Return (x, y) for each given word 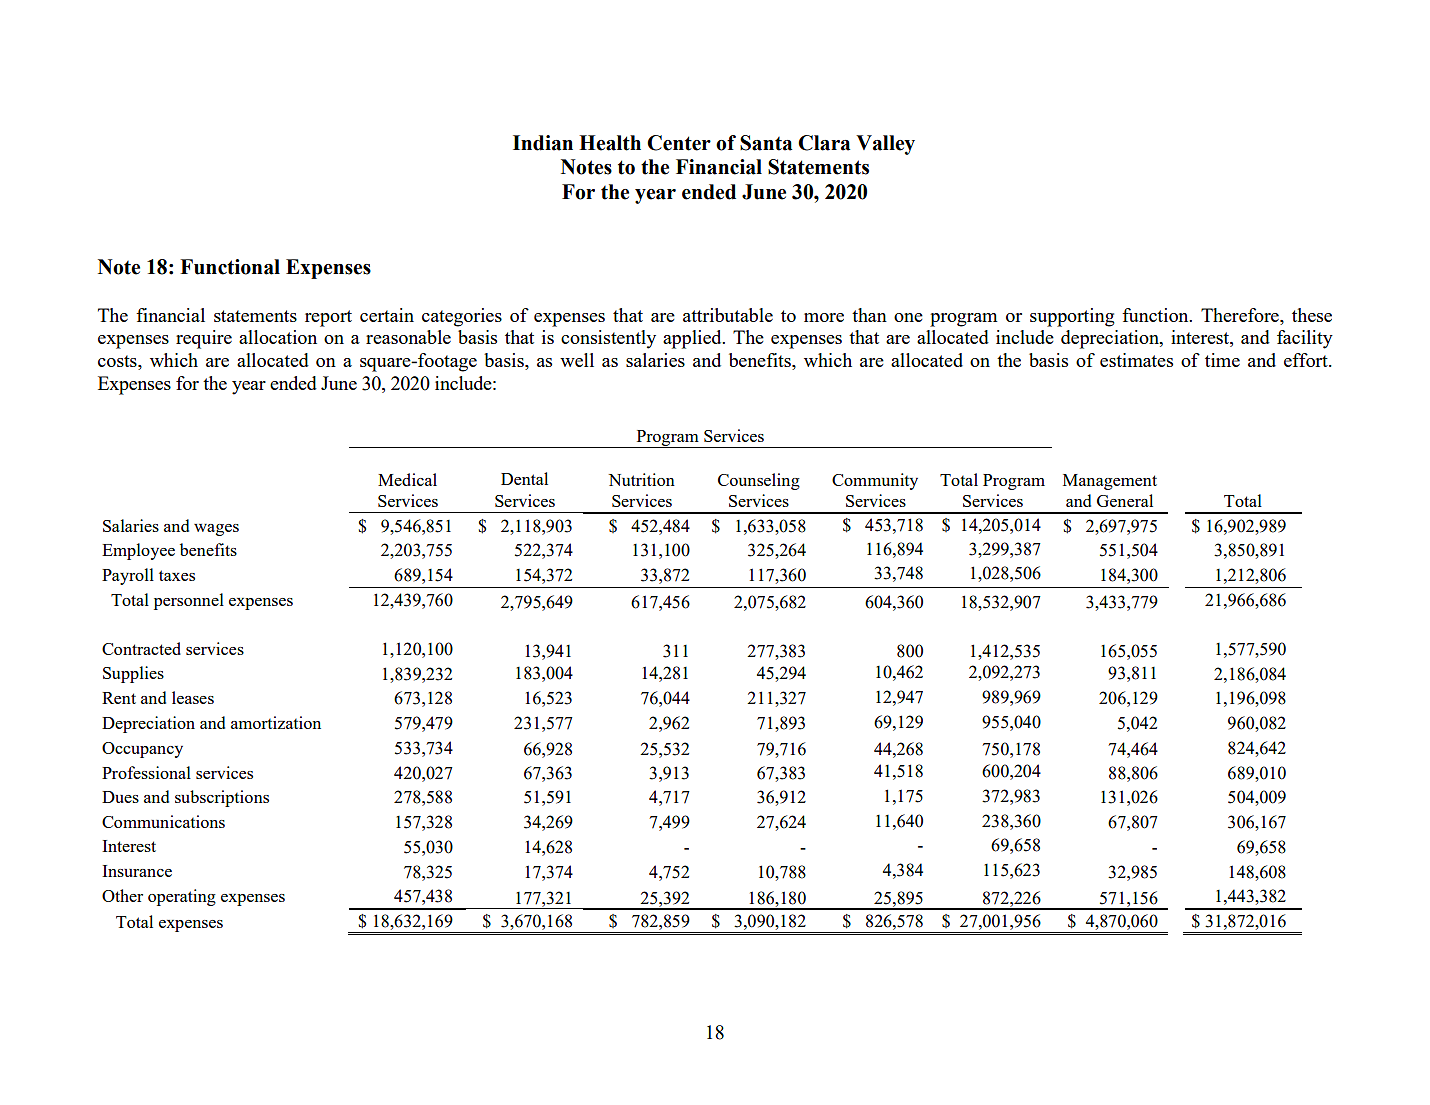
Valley (885, 145)
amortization (276, 722)
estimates (1136, 360)
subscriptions (222, 798)
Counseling (759, 481)
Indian (543, 143)
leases (193, 697)
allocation (278, 337)
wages (216, 530)
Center (679, 143)
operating (182, 897)
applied (693, 339)
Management (1110, 482)
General (1125, 500)
